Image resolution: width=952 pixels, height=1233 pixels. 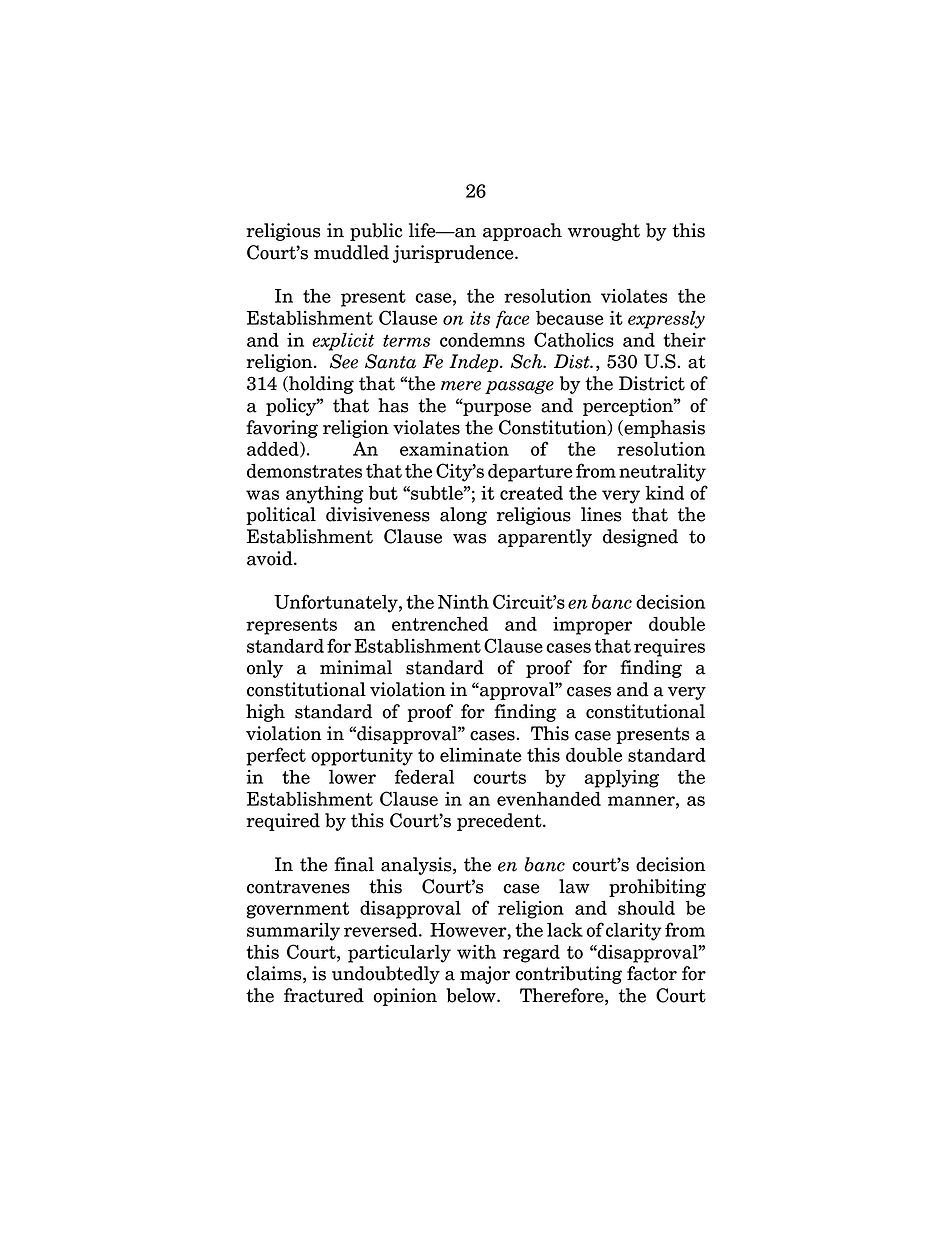 What do you see at coordinates (325, 494) in the document?
I see `anything` at bounding box center [325, 494].
